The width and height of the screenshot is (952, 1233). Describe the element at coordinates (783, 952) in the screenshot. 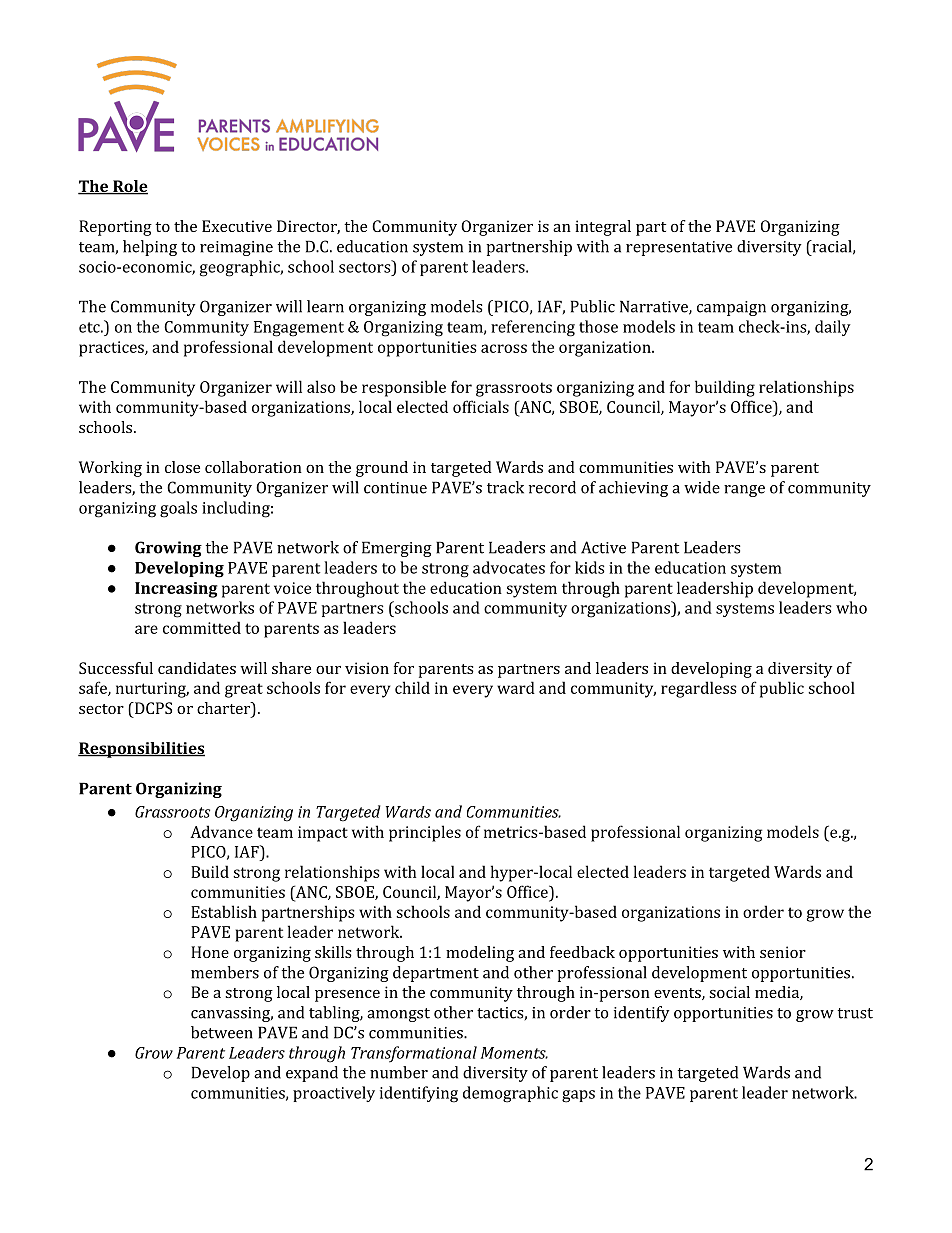

I see `senior` at that location.
